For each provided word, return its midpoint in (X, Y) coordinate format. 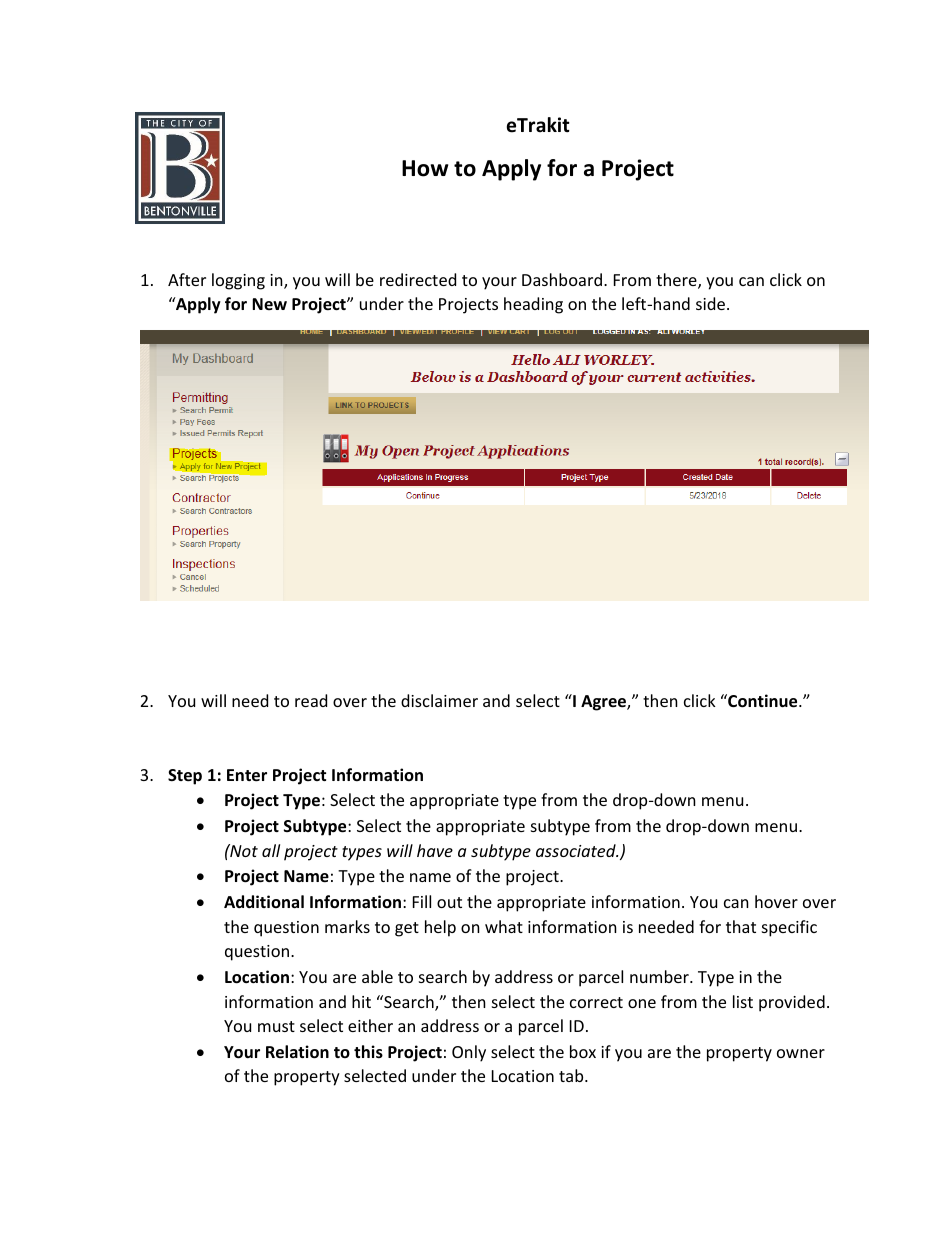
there (677, 281)
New (269, 304)
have (435, 850)
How (425, 168)
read (311, 700)
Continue (763, 701)
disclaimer (439, 700)
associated (577, 850)
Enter (247, 775)
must (276, 1026)
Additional (264, 901)
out (449, 902)
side (712, 303)
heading (533, 305)
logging (238, 281)
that (741, 926)
